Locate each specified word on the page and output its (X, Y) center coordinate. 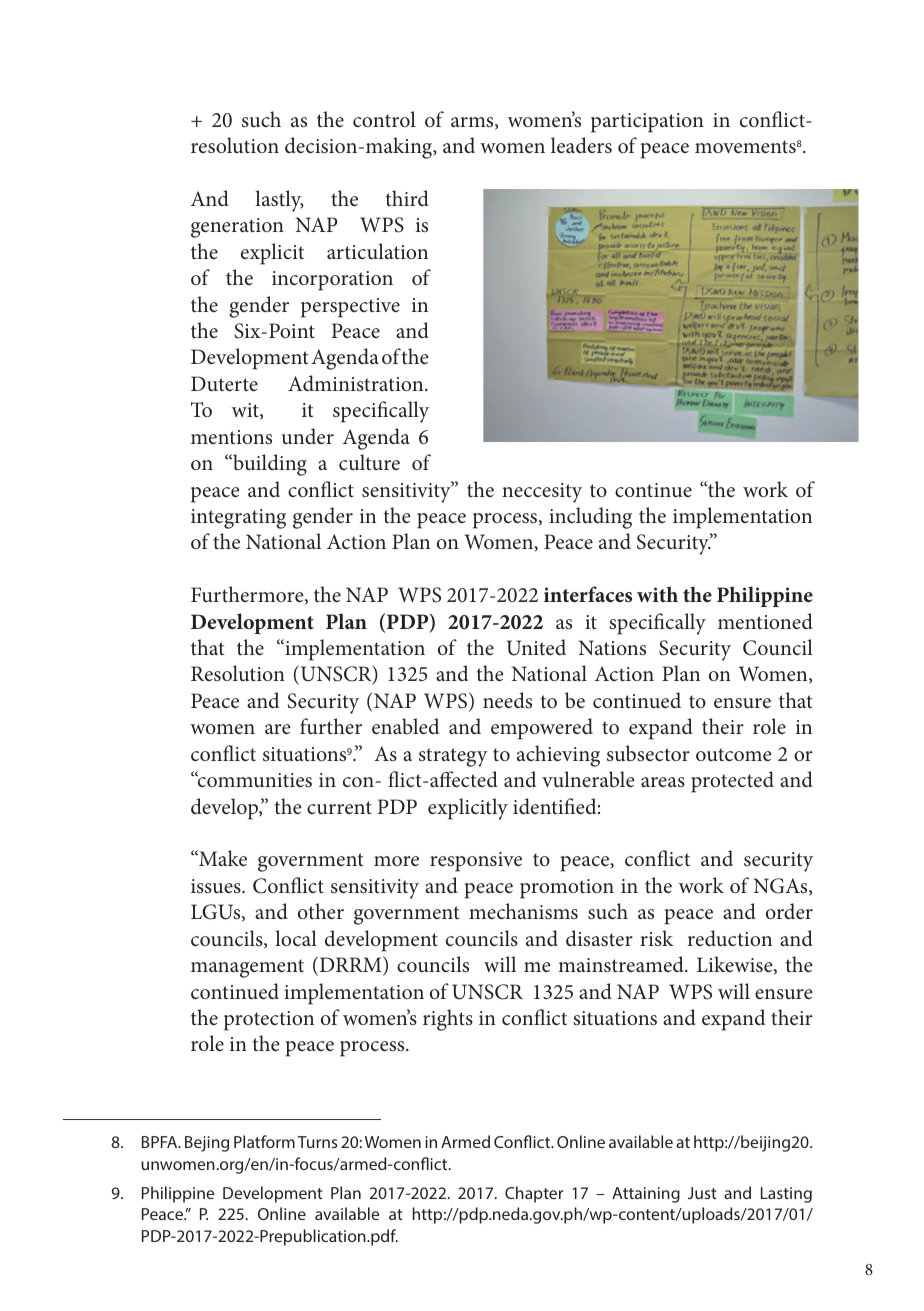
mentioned (765, 621)
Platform (264, 1141)
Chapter (534, 1194)
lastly (279, 201)
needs (507, 700)
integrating (238, 519)
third (407, 198)
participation (647, 123)
